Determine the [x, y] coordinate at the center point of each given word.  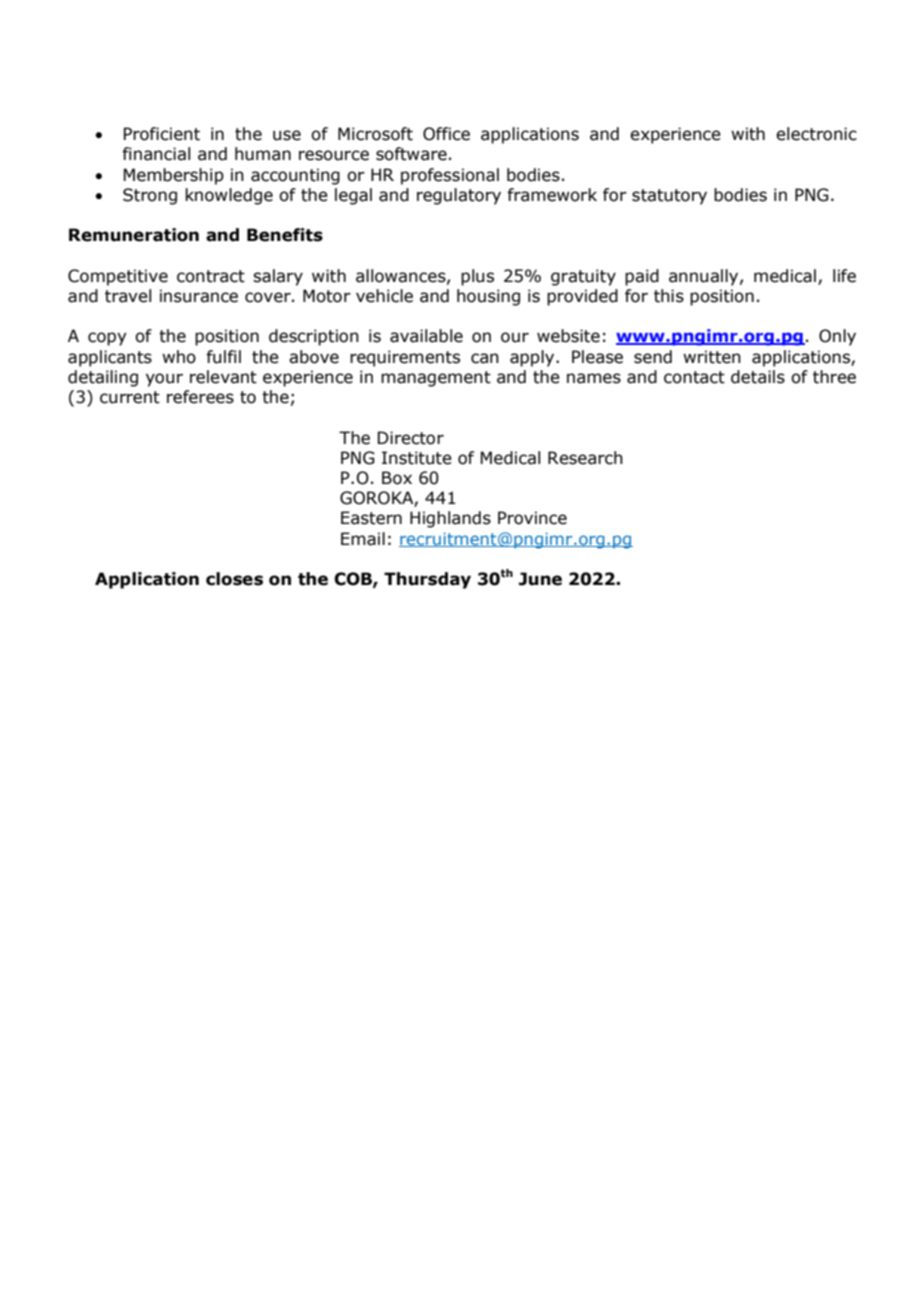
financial [156, 154]
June [540, 579]
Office [446, 134]
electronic [816, 134]
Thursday [427, 580]
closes [234, 579]
